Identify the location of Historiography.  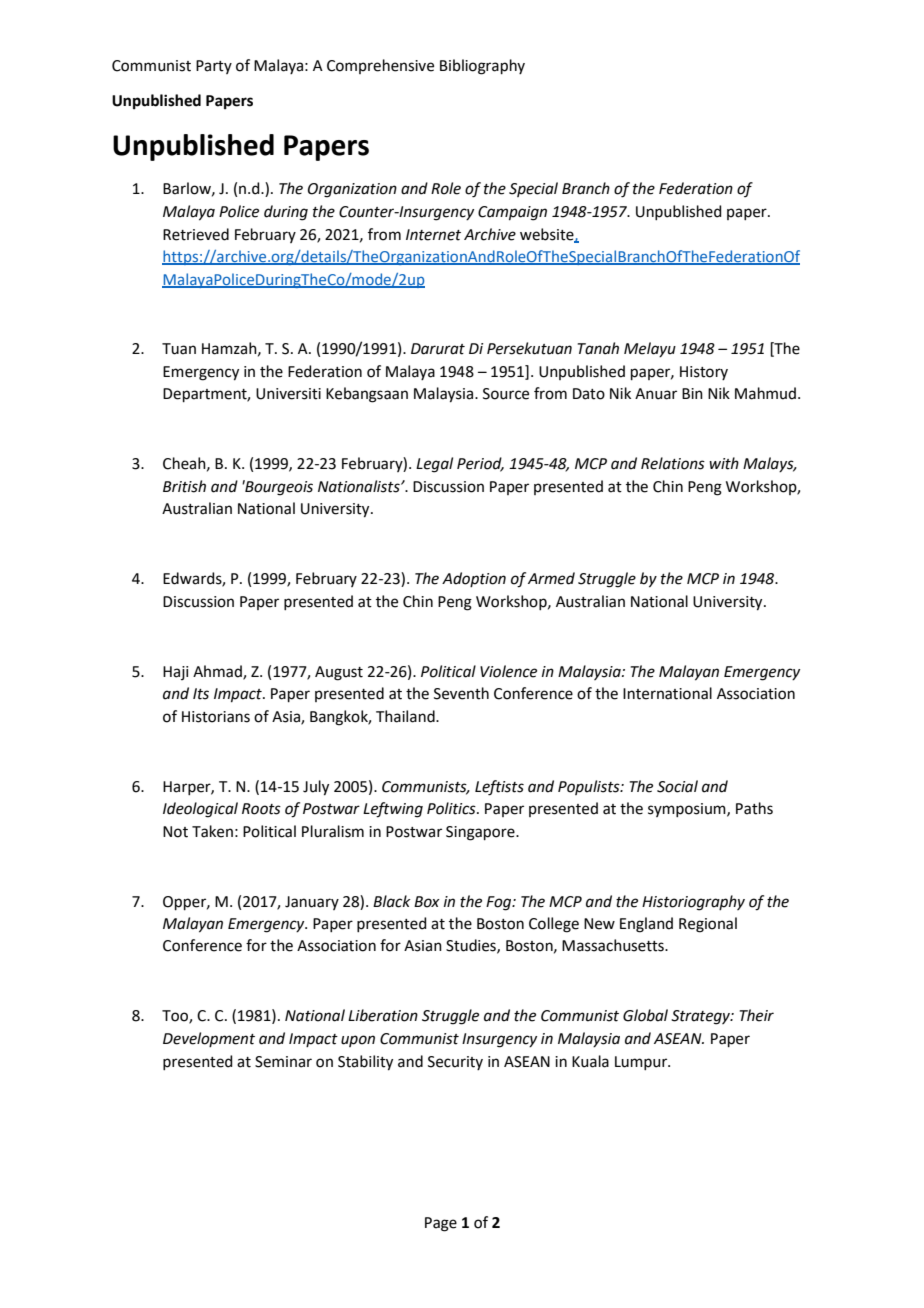
(693, 903).
